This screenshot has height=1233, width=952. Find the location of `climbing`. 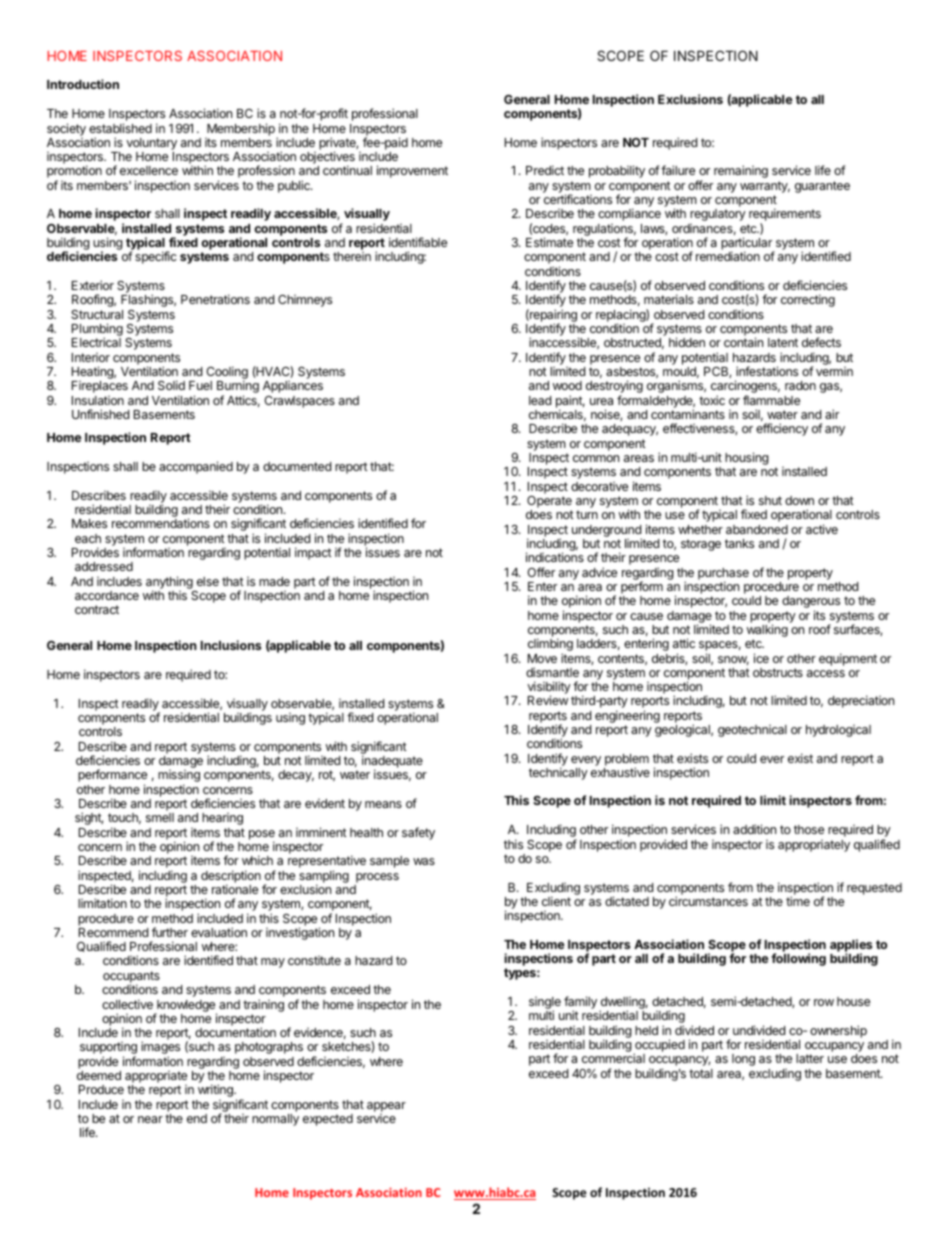

climbing is located at coordinates (550, 646).
